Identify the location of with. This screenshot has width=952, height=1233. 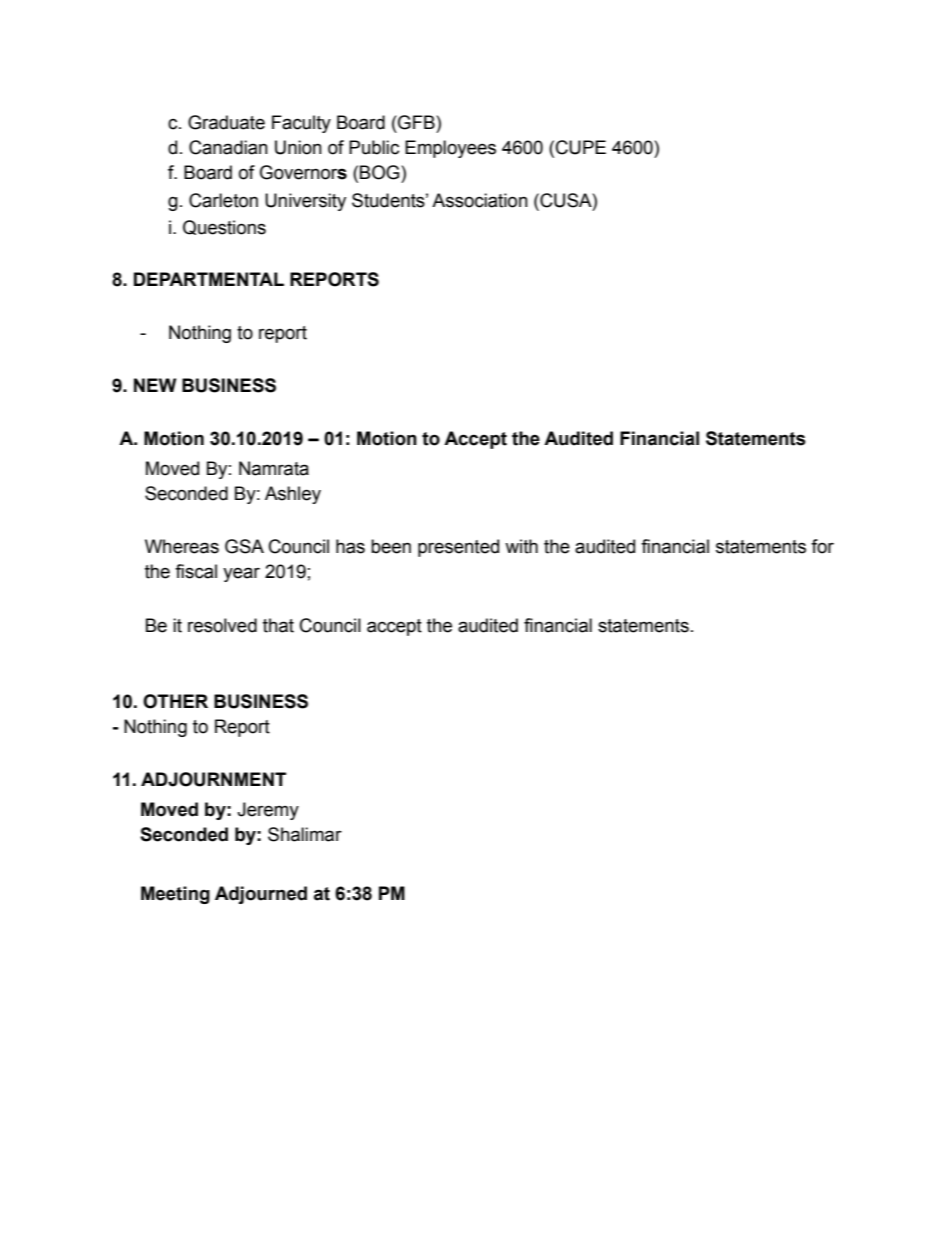
(521, 546).
